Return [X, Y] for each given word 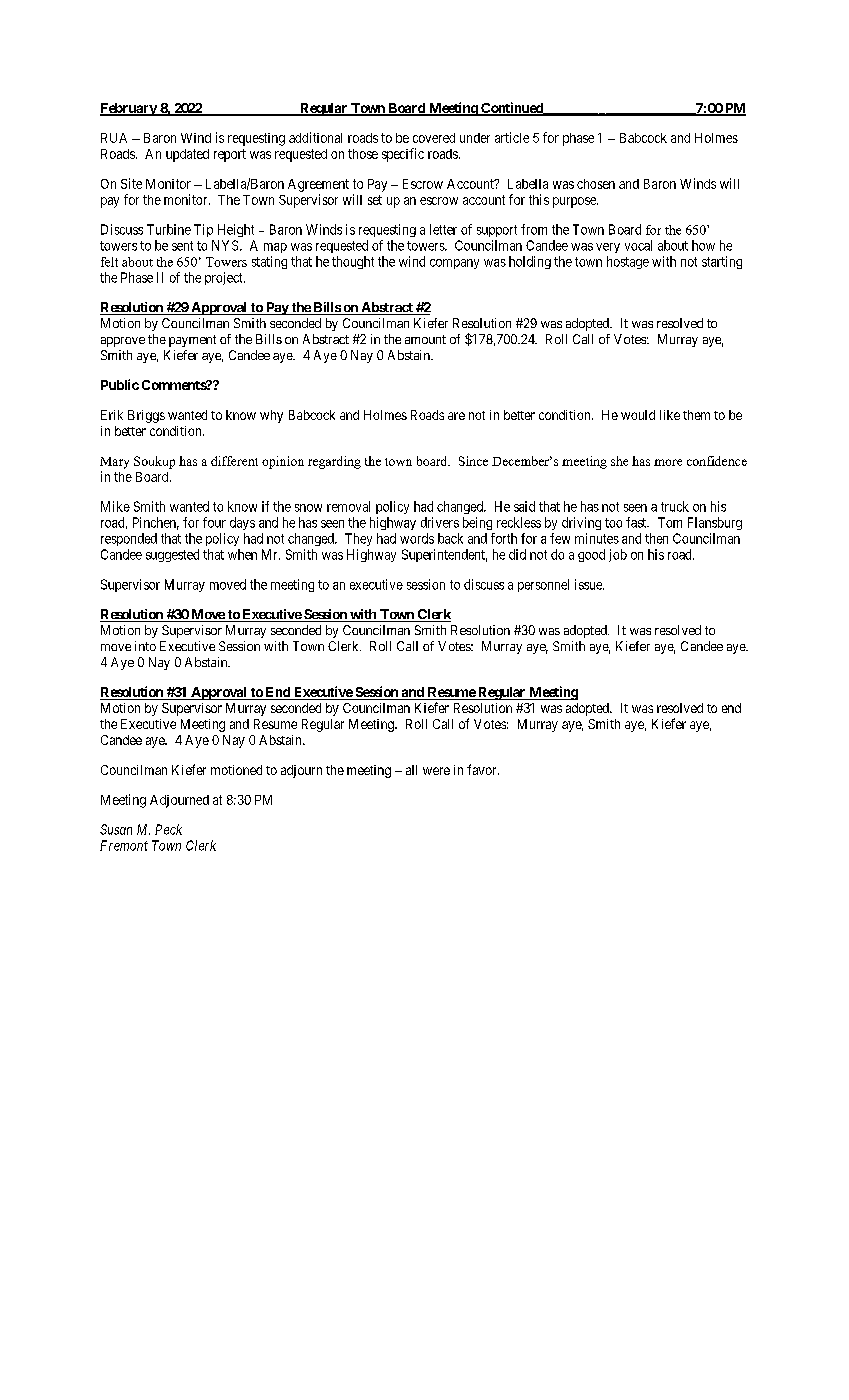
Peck [168, 829]
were [436, 771]
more [668, 462]
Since [473, 461]
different [234, 461]
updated [187, 155]
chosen [596, 184]
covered [434, 138]
